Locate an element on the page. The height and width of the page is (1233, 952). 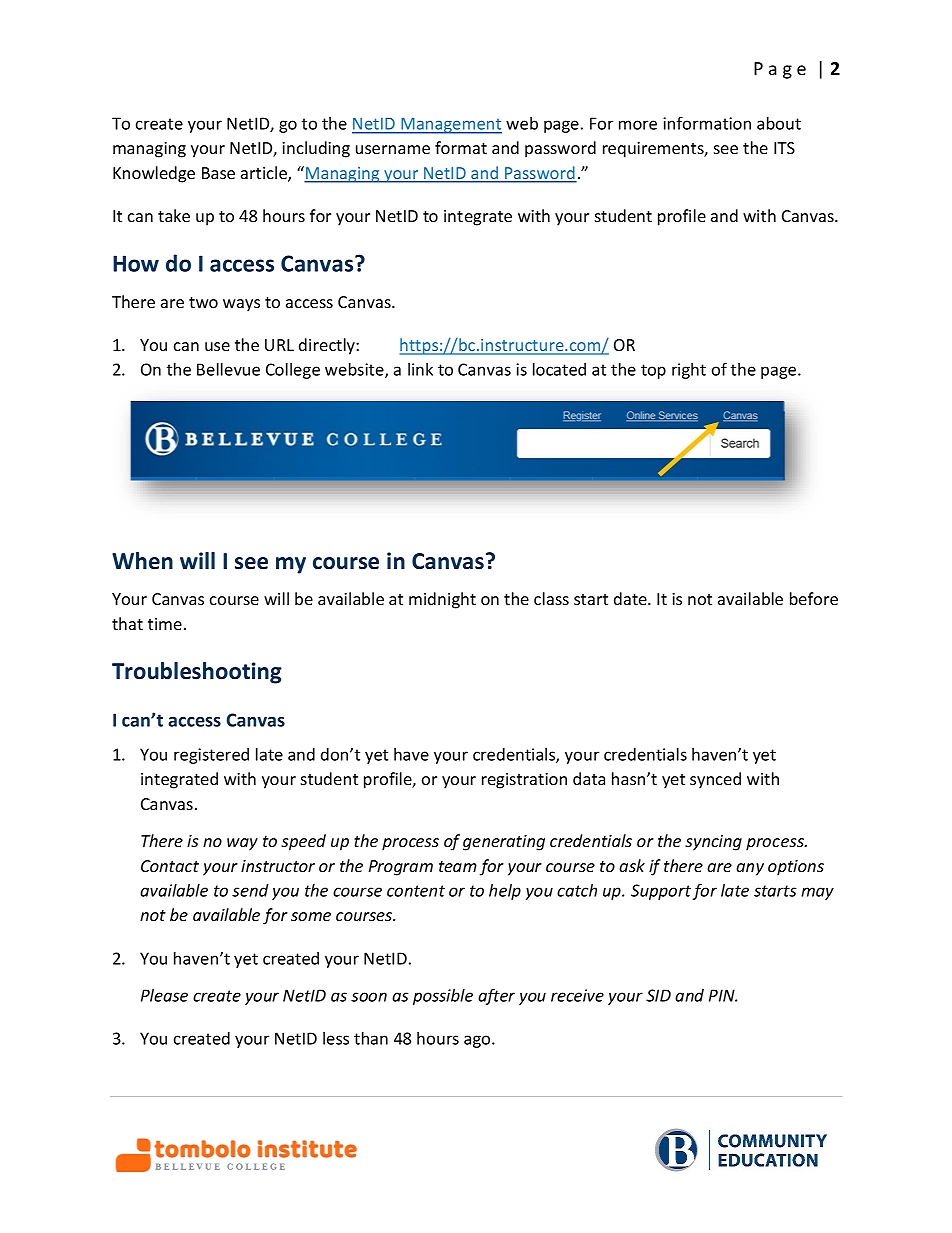
ITS is located at coordinates (784, 148).
